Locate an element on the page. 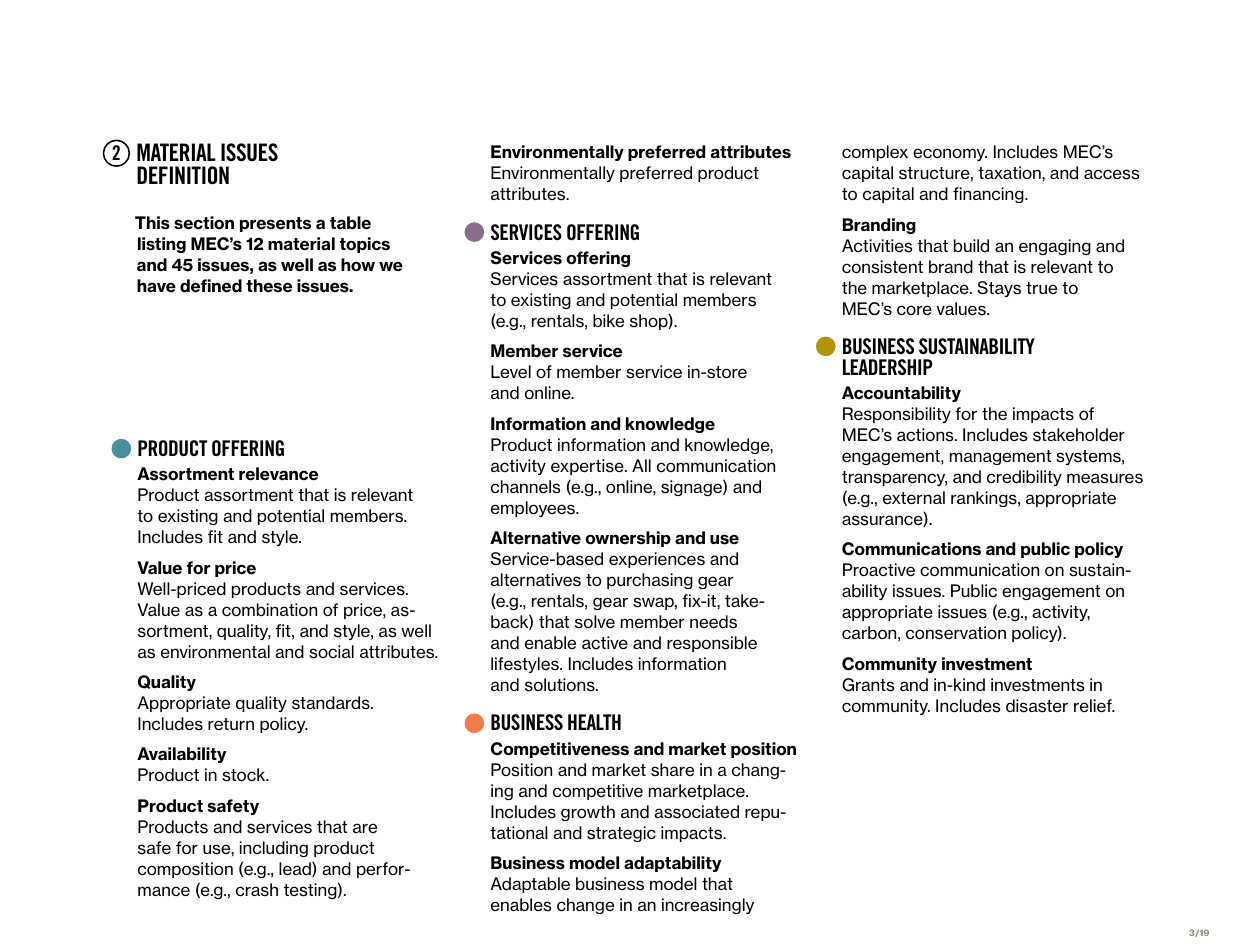 Image resolution: width=1233 pixels, height=952 pixels. social is located at coordinates (331, 652).
